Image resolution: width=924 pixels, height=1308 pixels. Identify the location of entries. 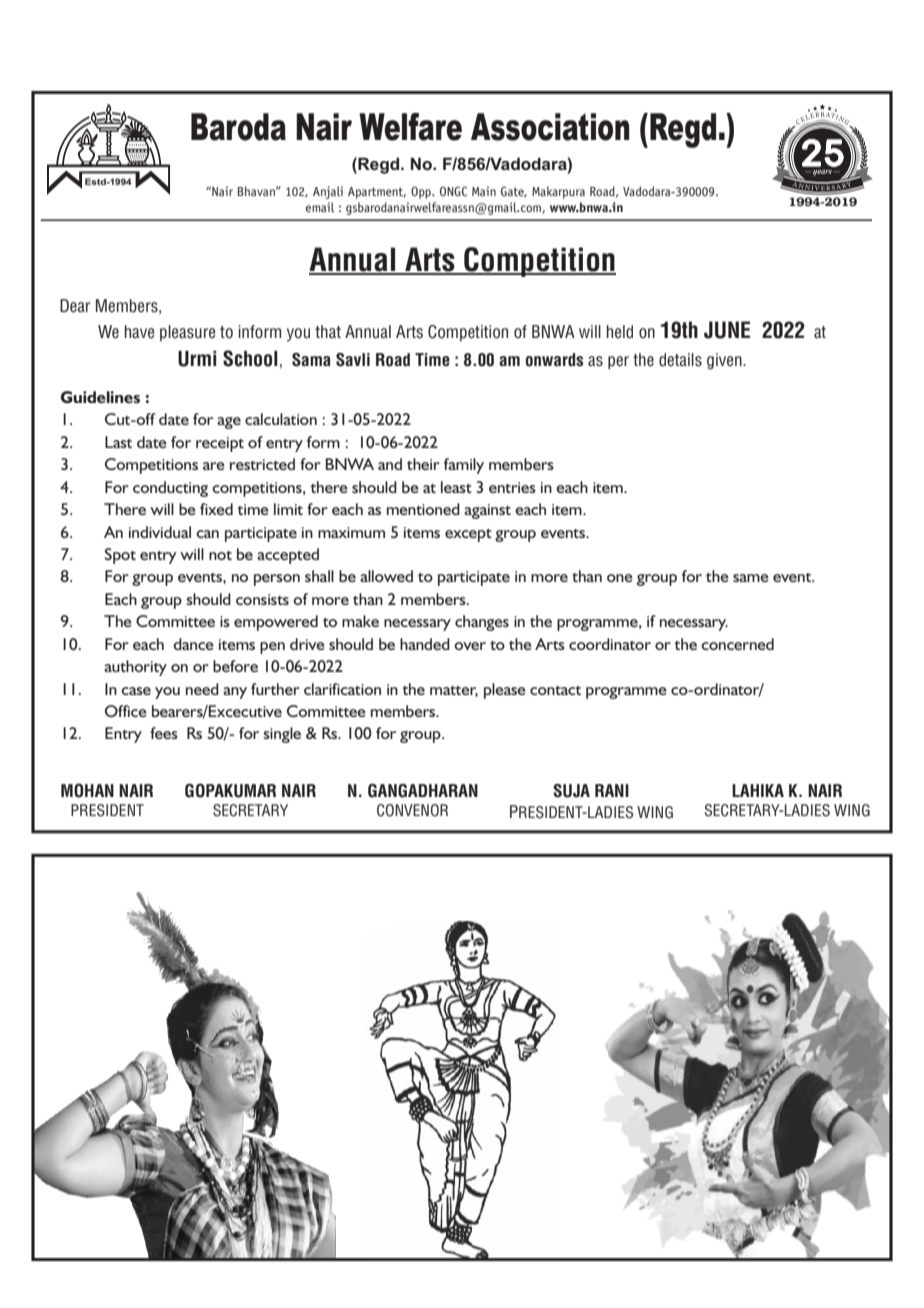
(512, 487).
